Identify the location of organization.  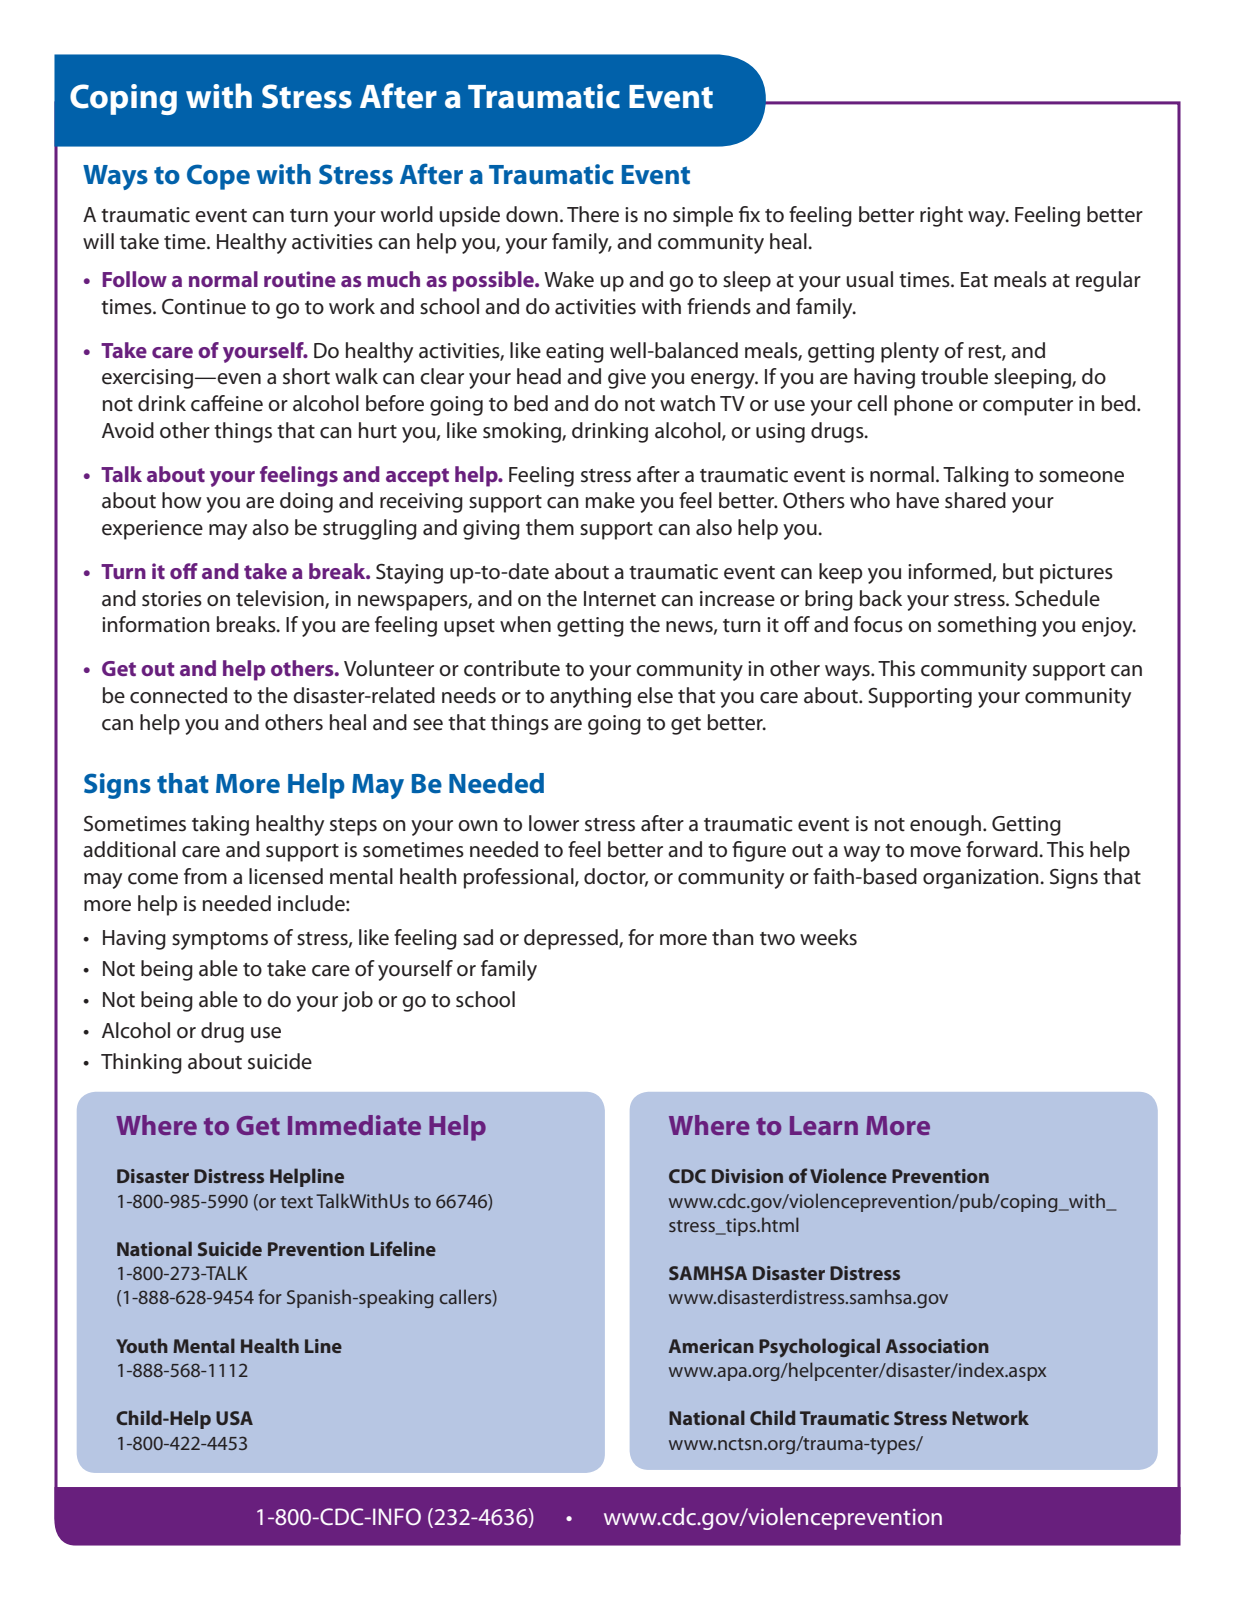
(982, 879).
